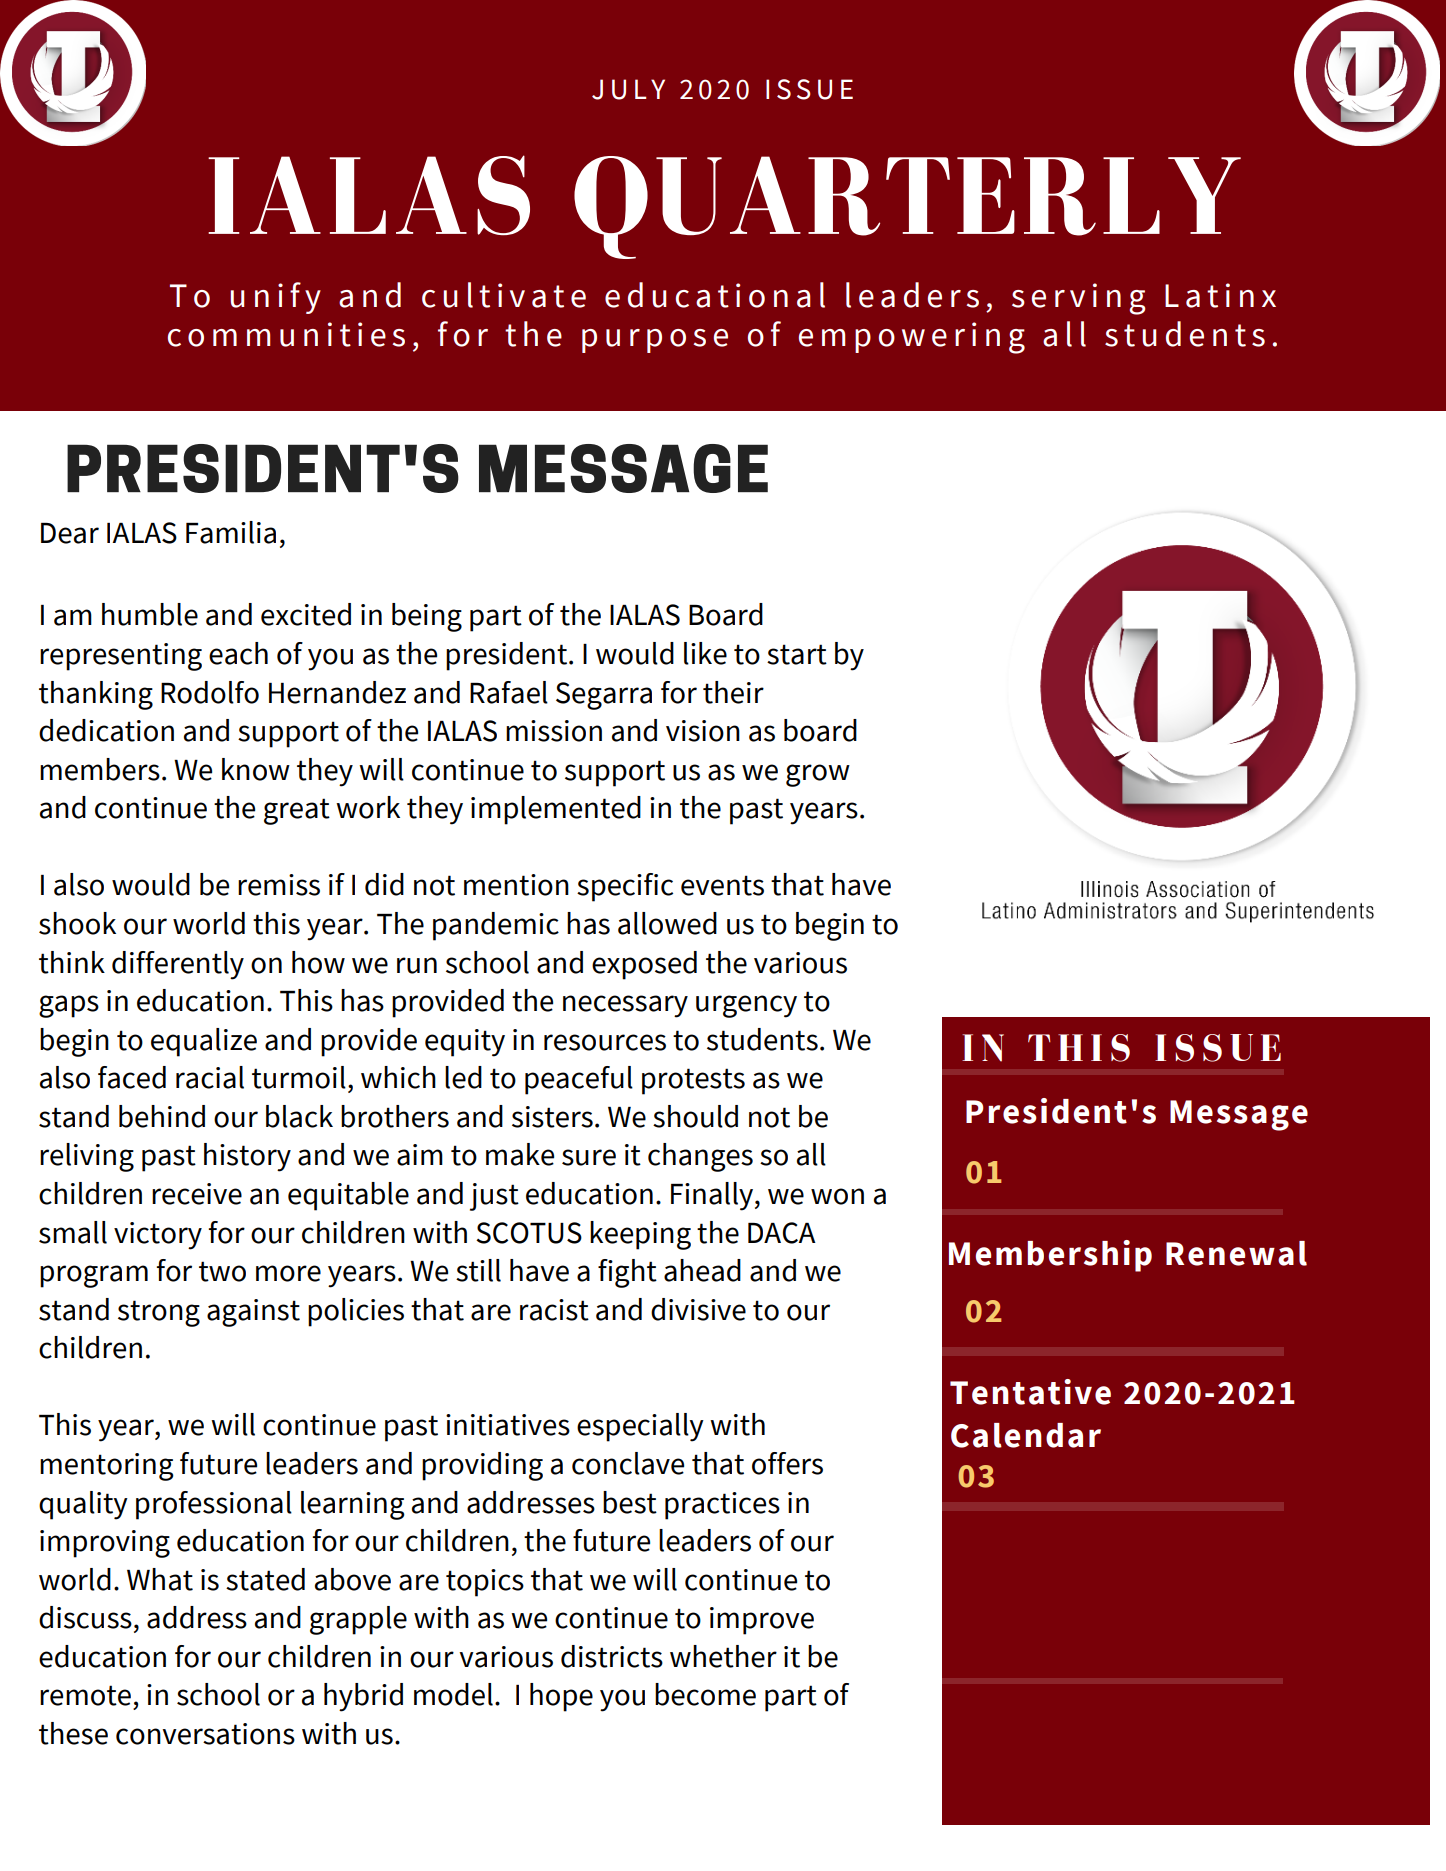  I want to click on exposed, so click(644, 965).
